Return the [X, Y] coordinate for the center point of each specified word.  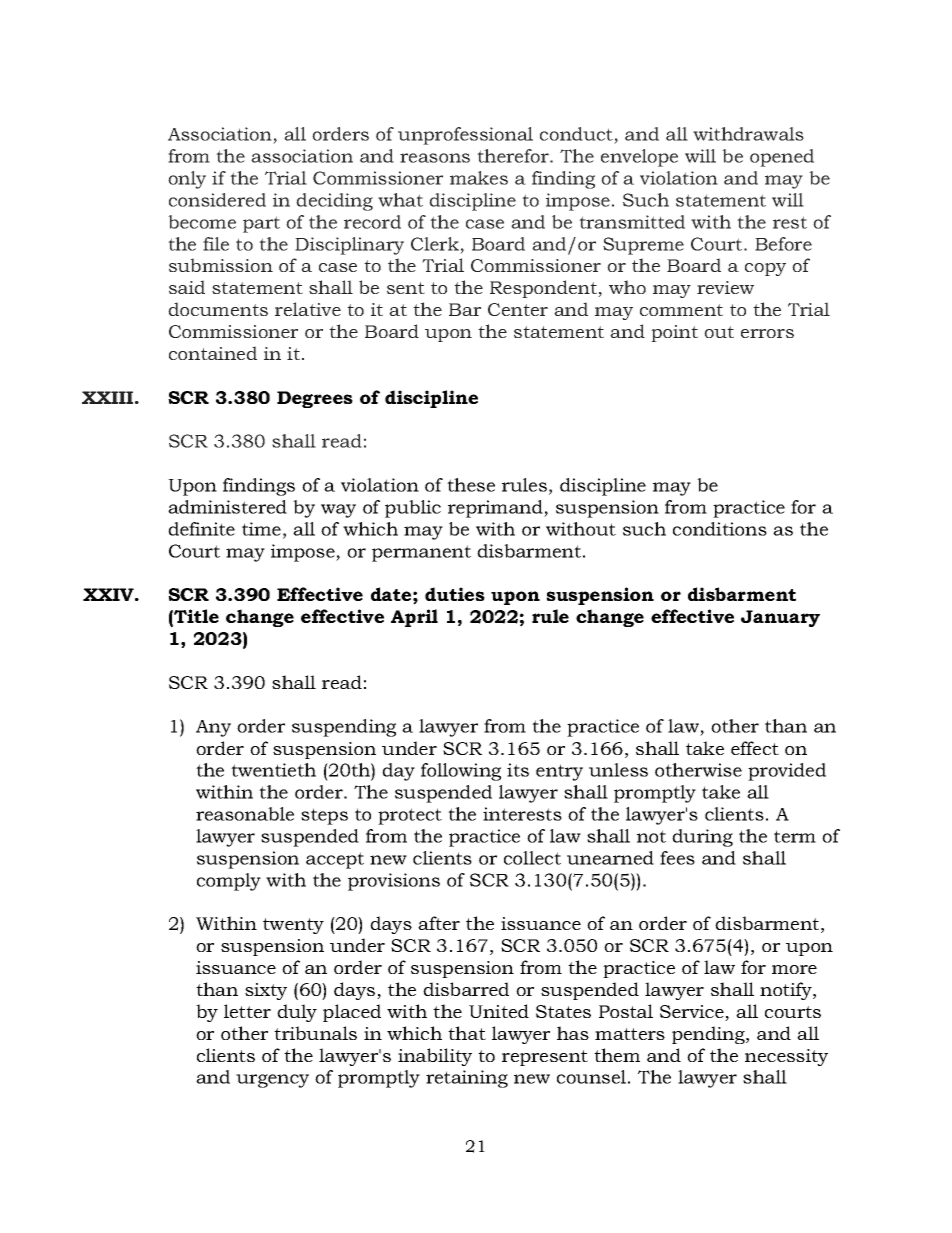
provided [787, 772]
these [471, 485]
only [187, 180]
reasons [435, 158]
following [461, 772]
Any [213, 728]
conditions [720, 529]
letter [247, 1011]
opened [782, 158]
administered [227, 507]
